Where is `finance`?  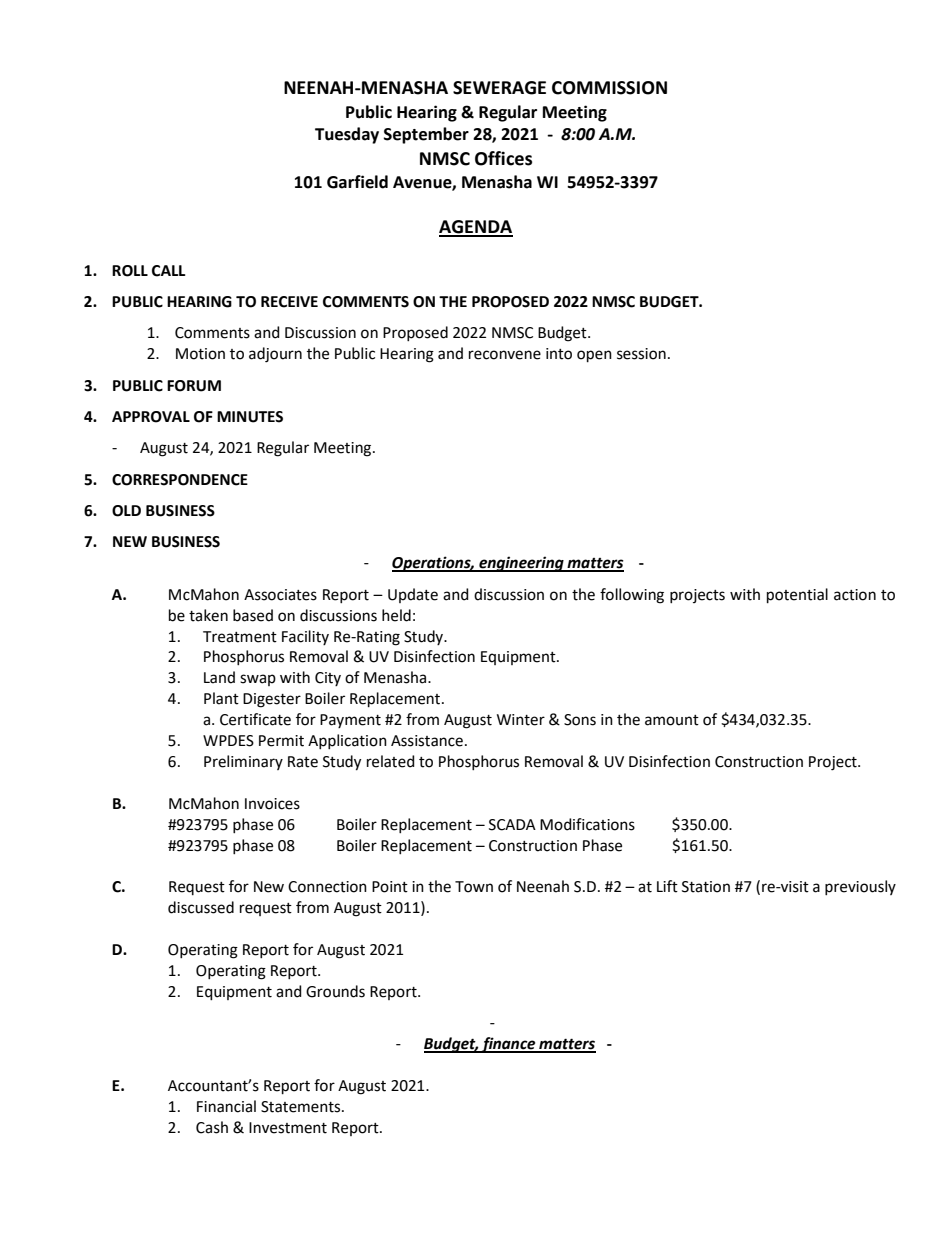 finance is located at coordinates (509, 1045).
